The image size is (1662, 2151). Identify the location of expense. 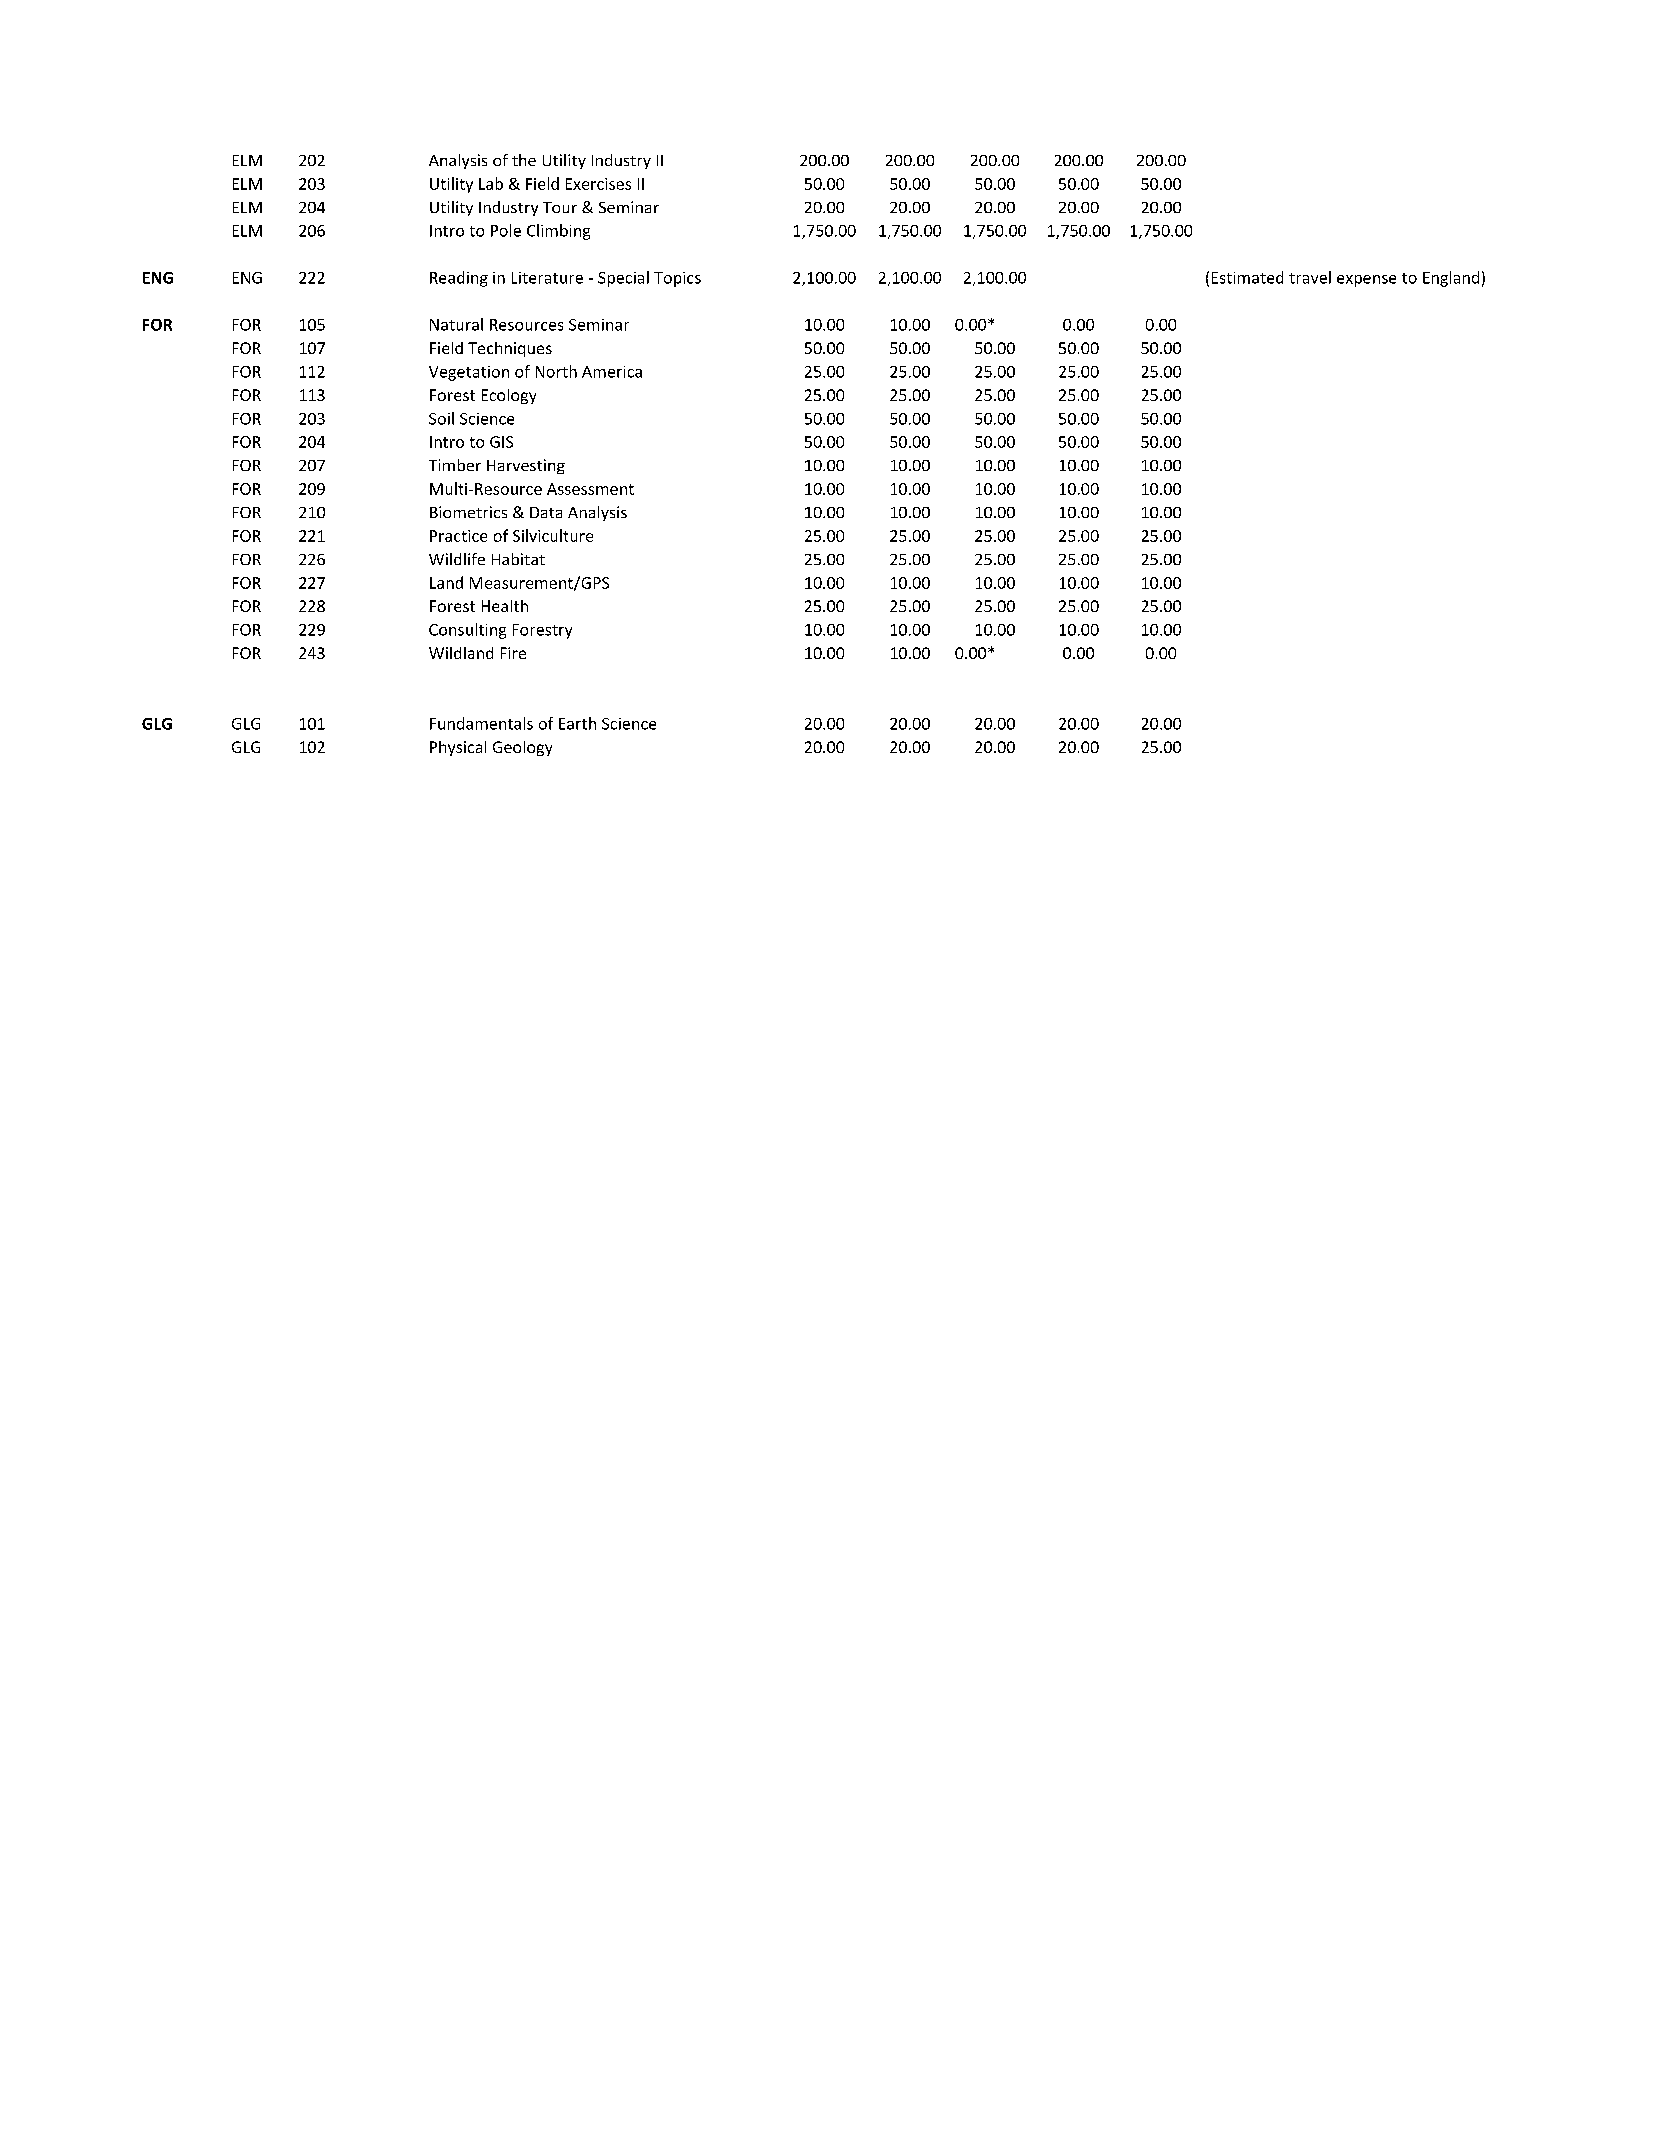
(1366, 281).
